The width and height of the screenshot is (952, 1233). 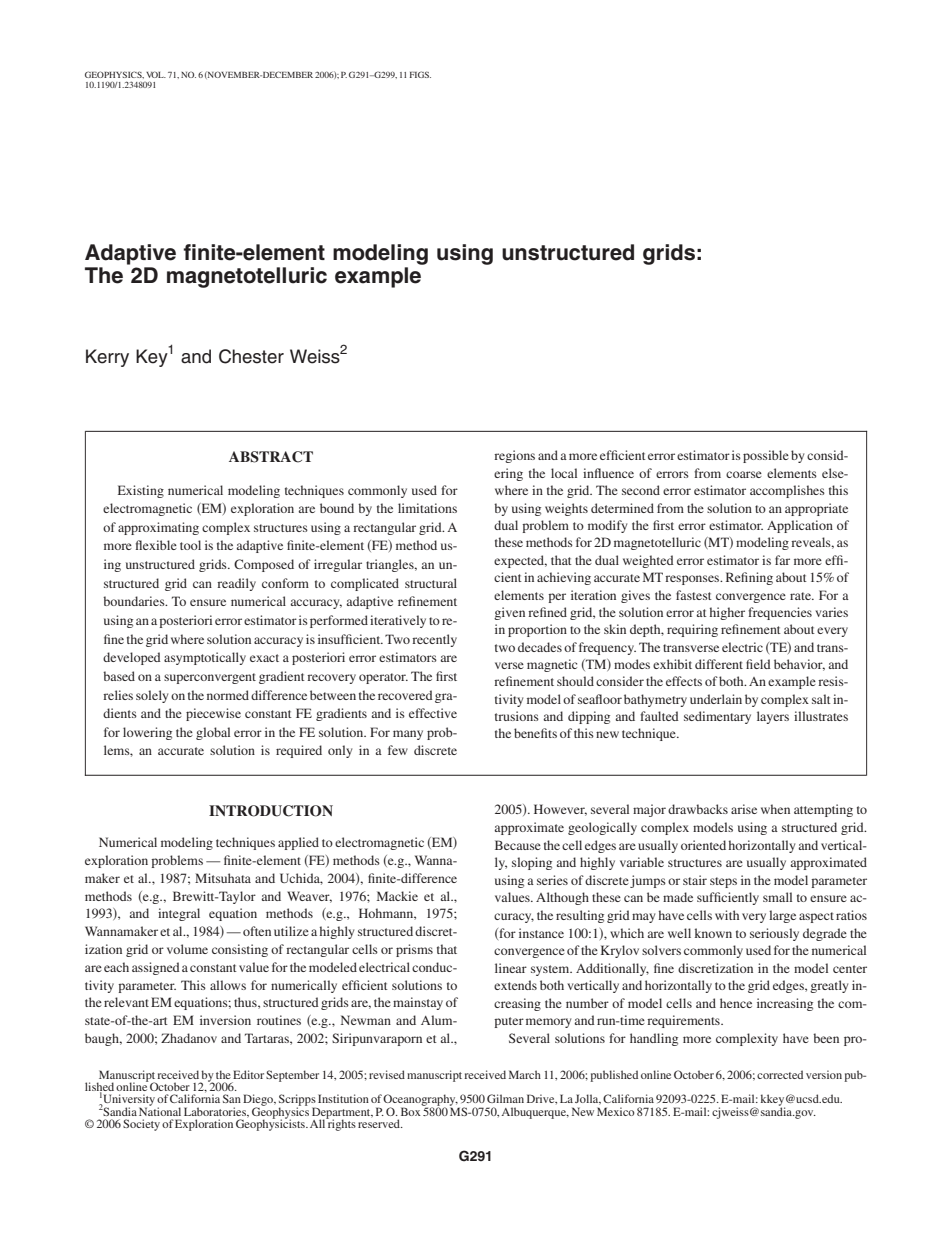 I want to click on when, so click(x=775, y=809).
